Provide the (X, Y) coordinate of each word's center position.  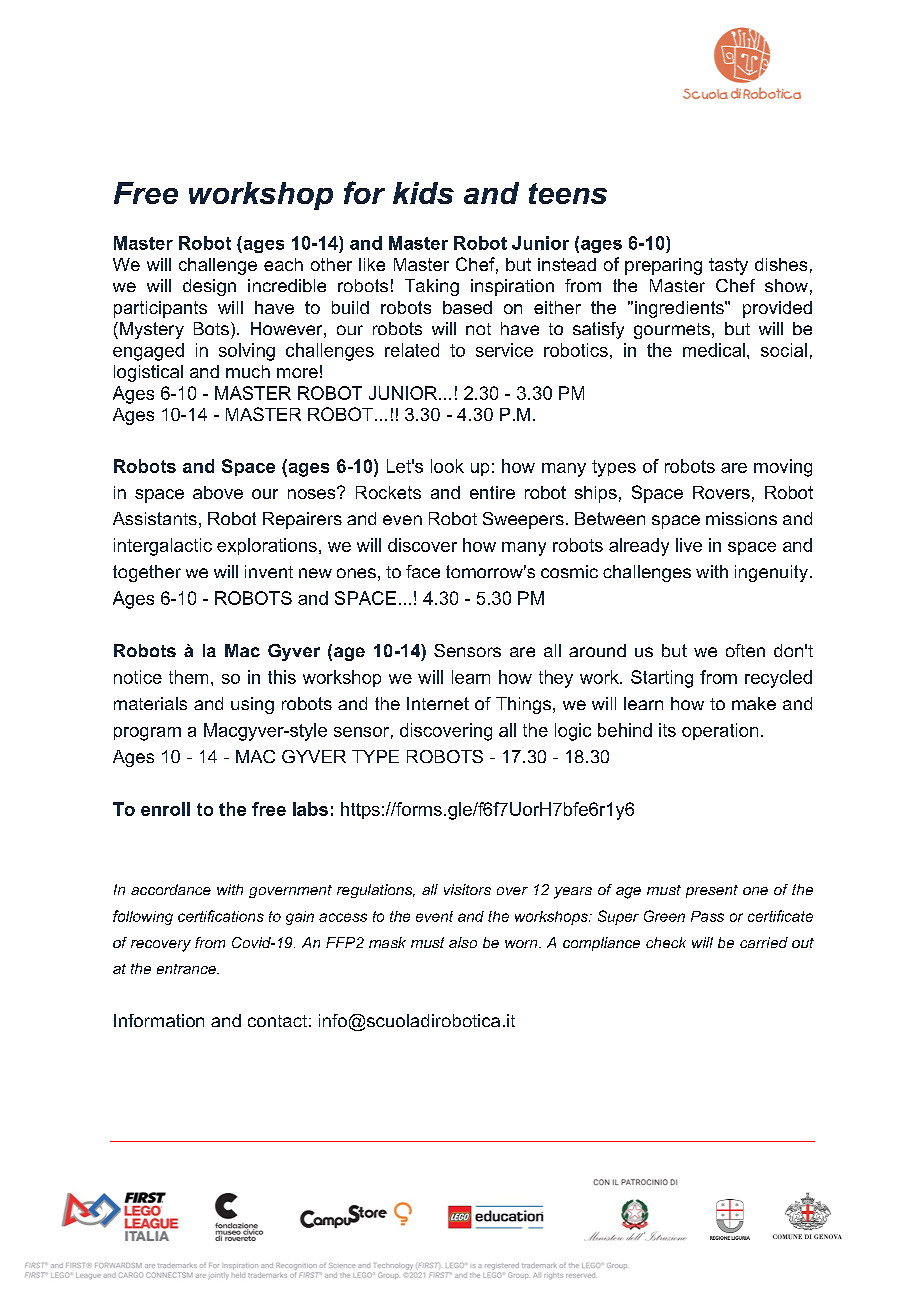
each (283, 264)
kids (423, 193)
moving (783, 468)
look (447, 466)
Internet (438, 703)
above (218, 492)
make (754, 703)
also (463, 942)
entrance (187, 969)
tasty (728, 266)
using (252, 705)
